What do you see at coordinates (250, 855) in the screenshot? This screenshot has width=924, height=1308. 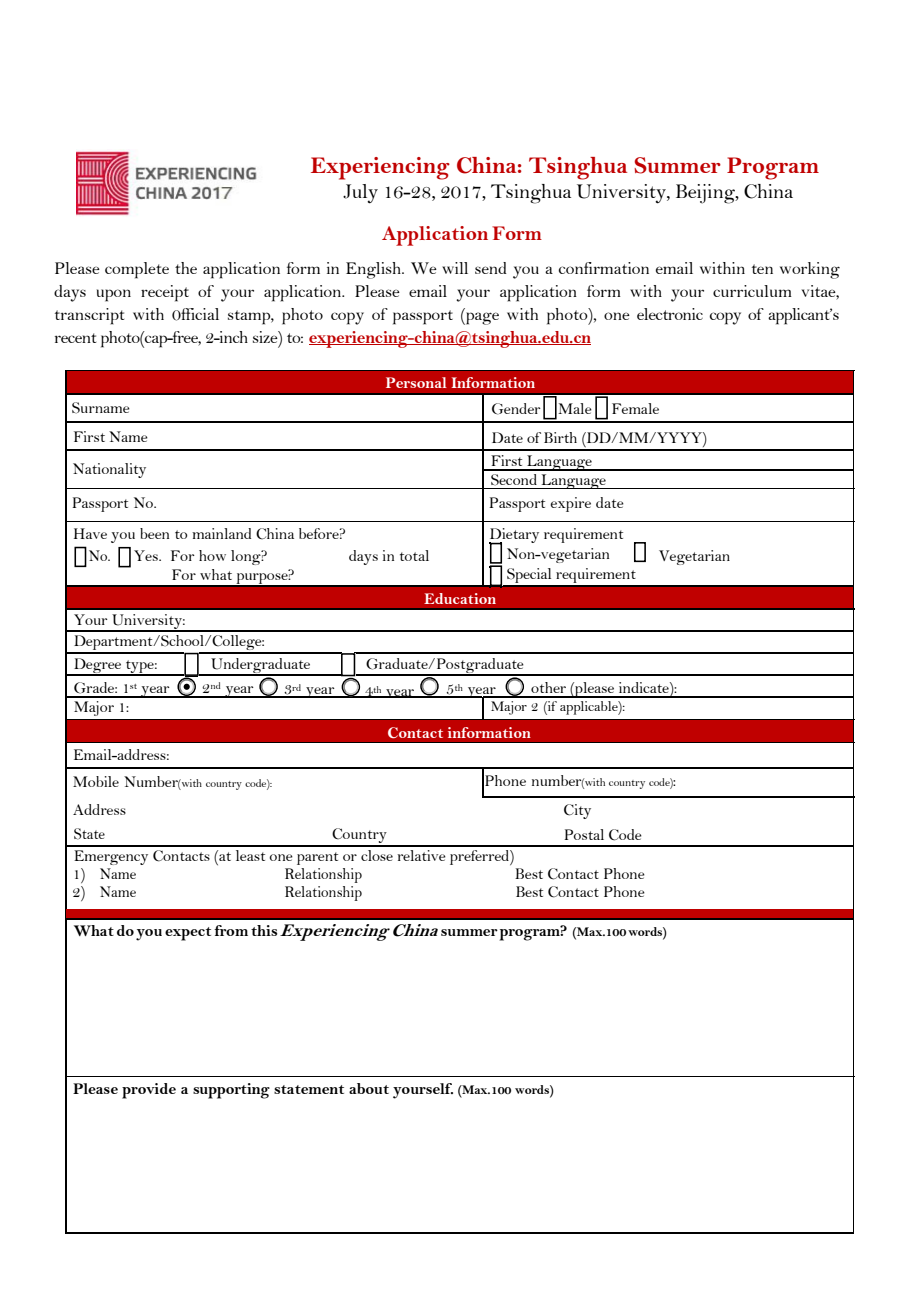 I see `least` at bounding box center [250, 855].
